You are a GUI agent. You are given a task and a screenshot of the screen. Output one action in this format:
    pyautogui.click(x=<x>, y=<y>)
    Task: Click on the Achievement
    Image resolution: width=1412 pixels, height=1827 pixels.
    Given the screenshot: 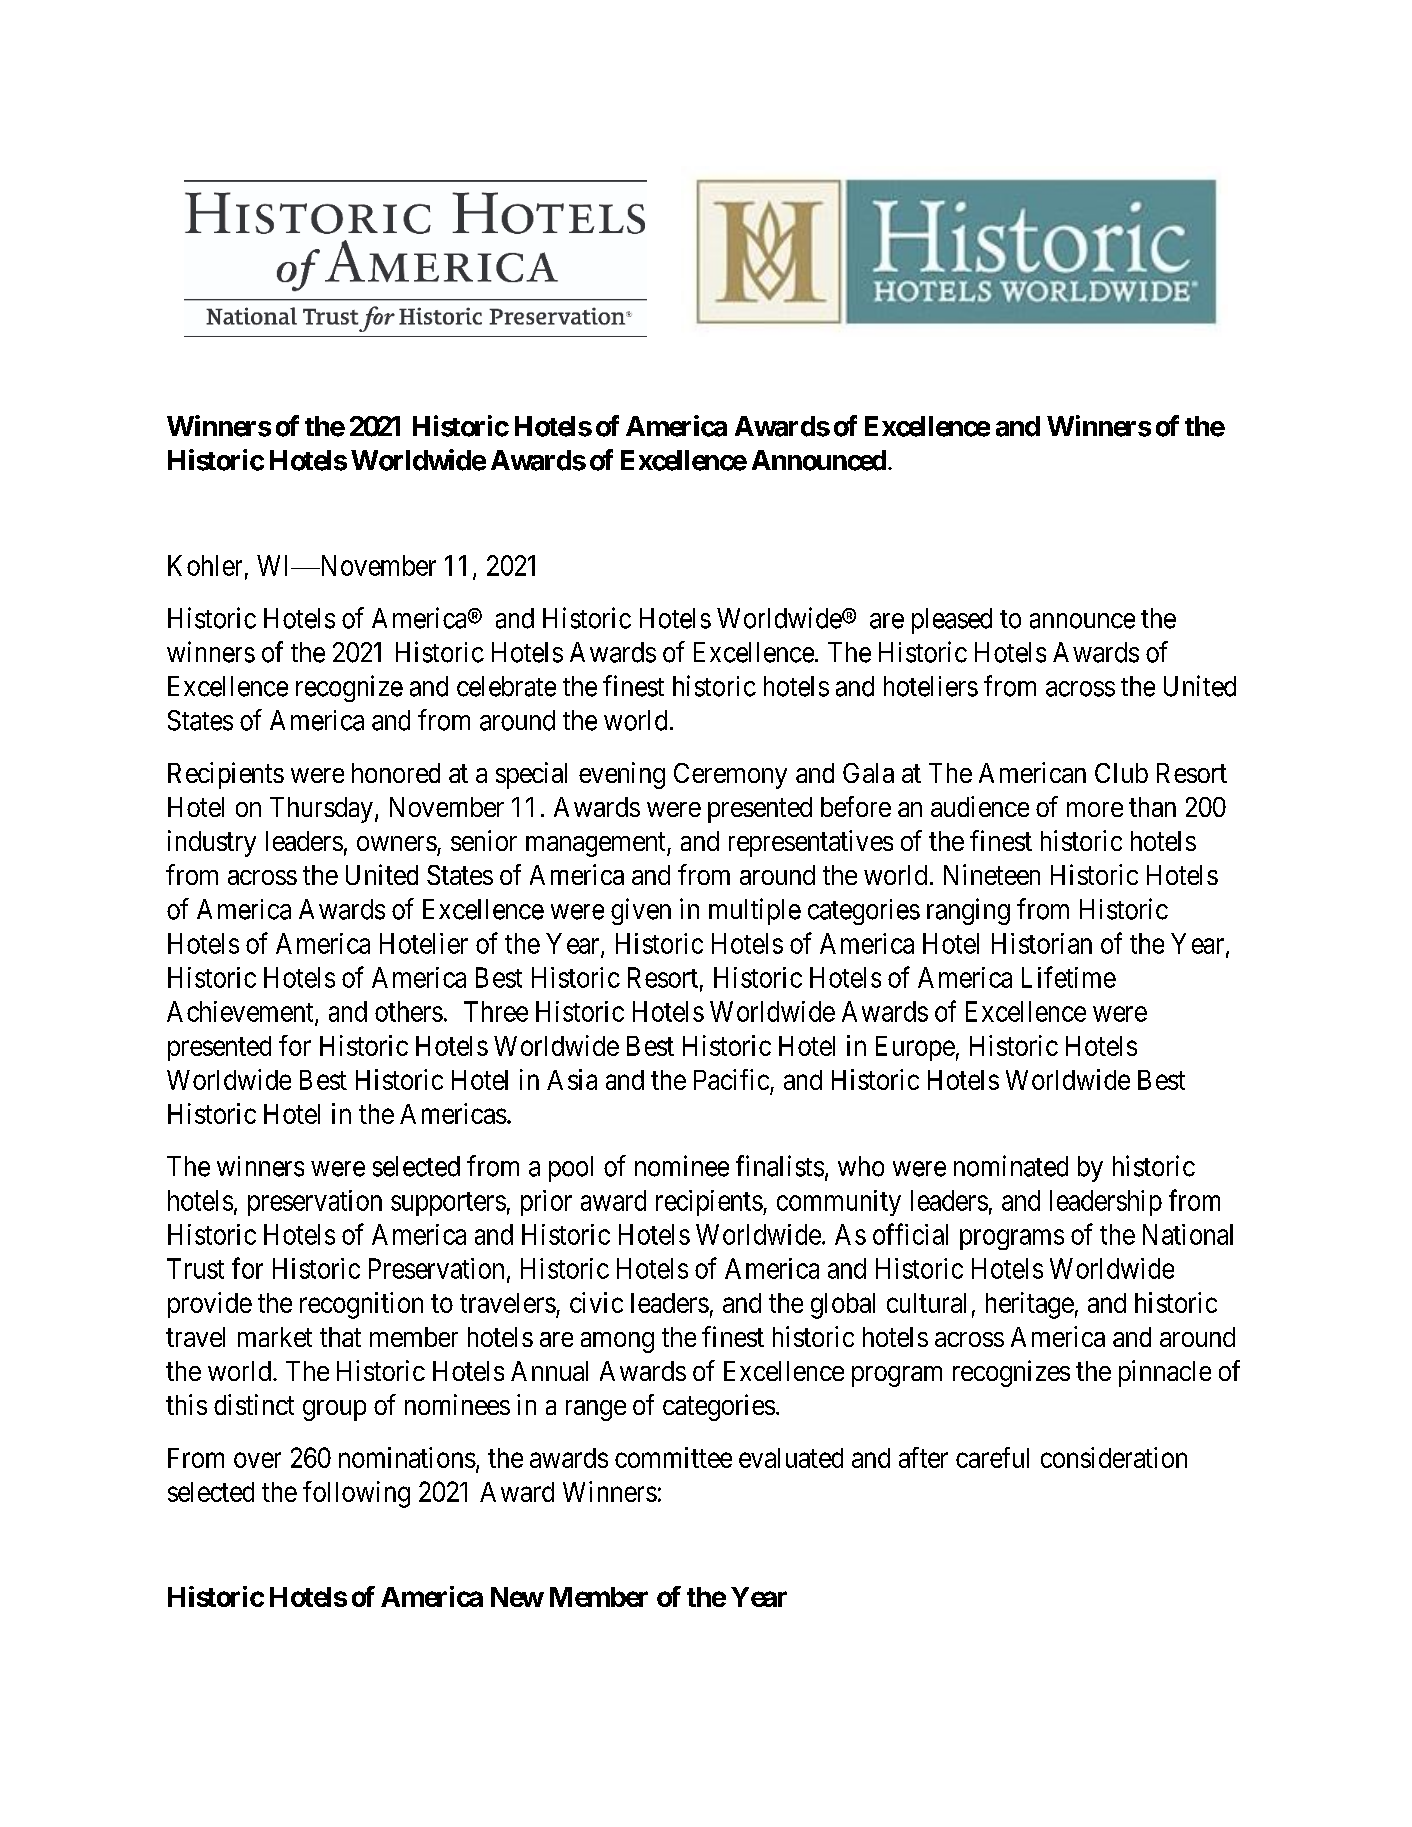 What is the action you would take?
    pyautogui.click(x=241, y=1012)
